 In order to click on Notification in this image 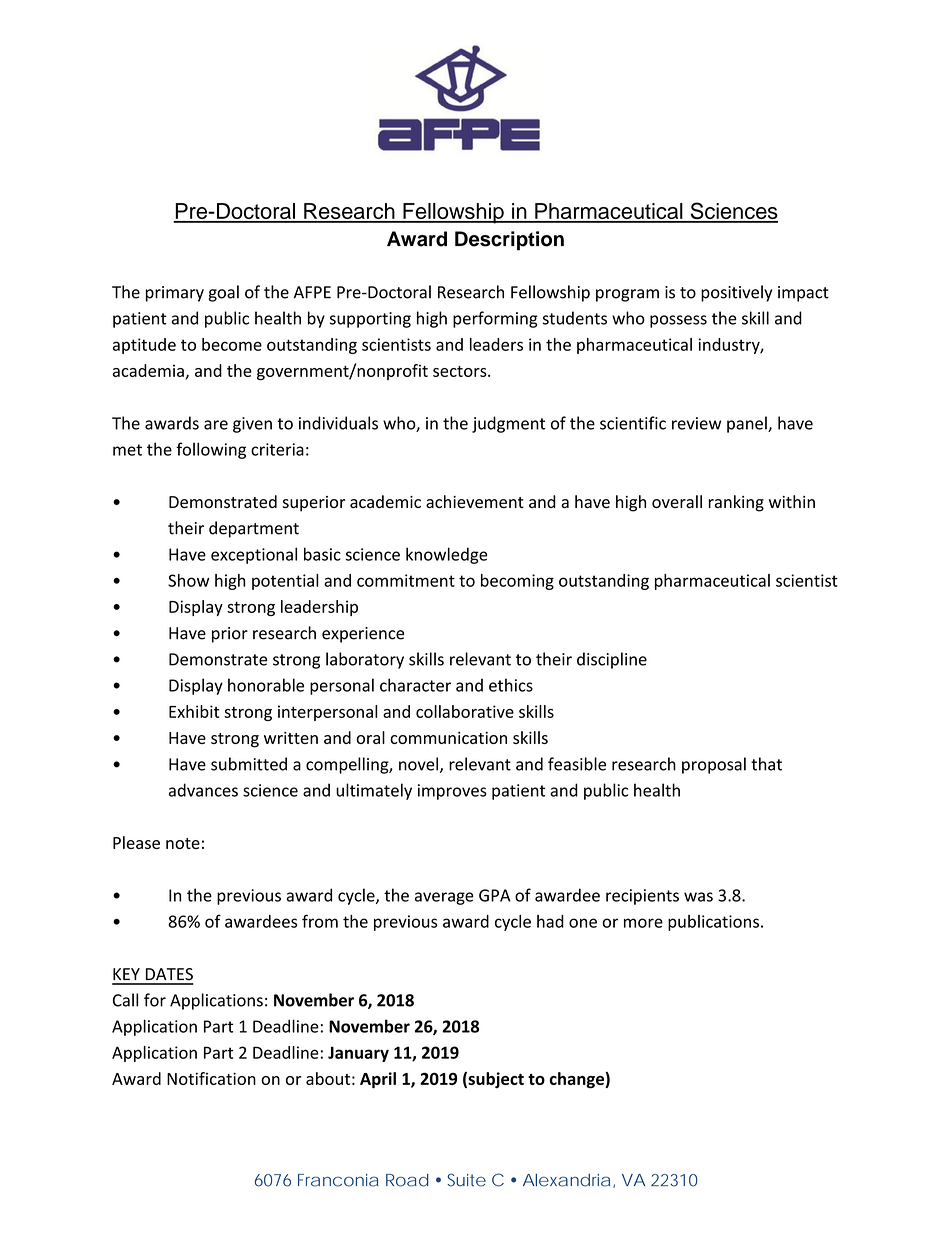, I will do `click(211, 1078)`.
